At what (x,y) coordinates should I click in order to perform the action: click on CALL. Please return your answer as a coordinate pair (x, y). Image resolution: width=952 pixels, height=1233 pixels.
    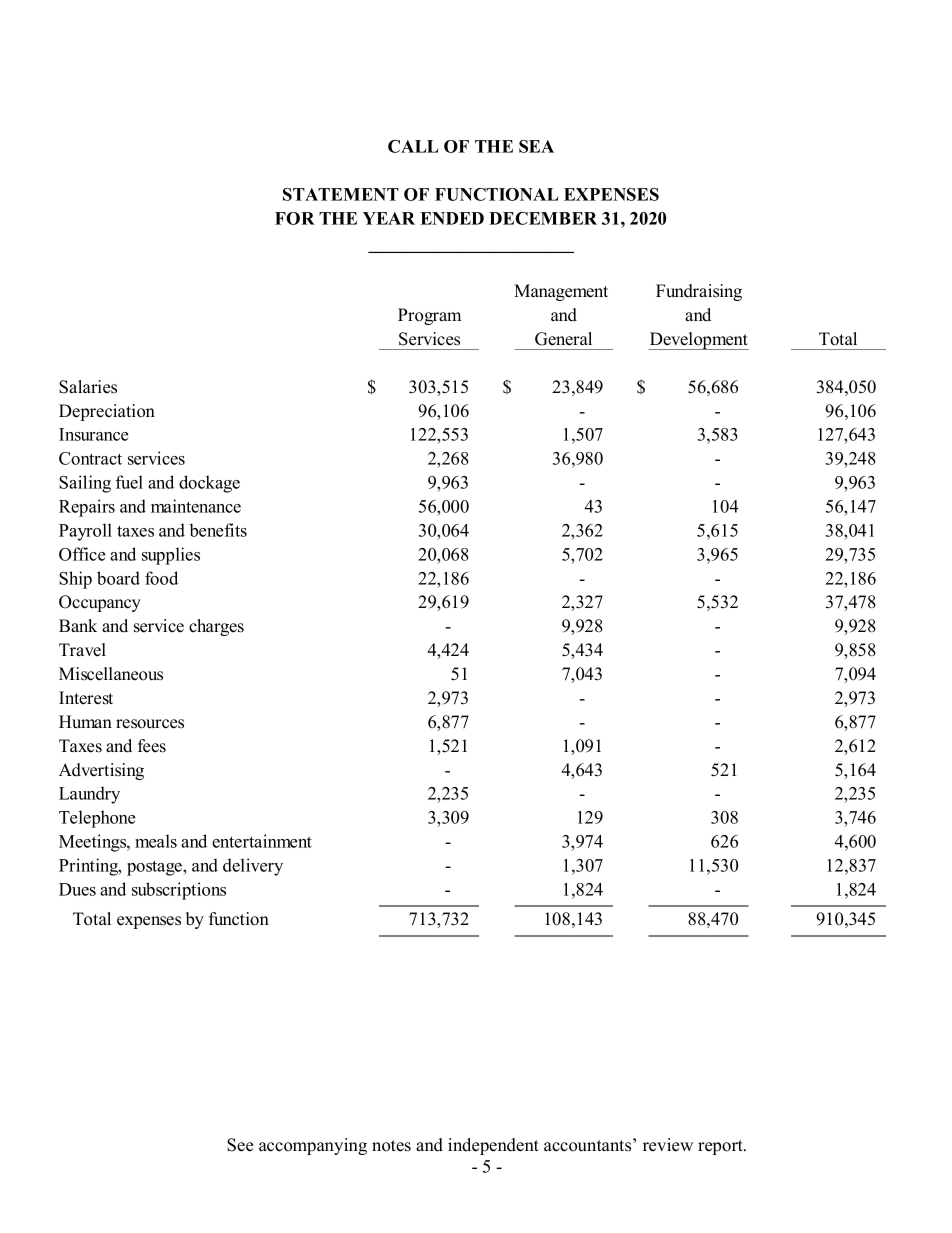
    Looking at the image, I should click on (413, 146).
